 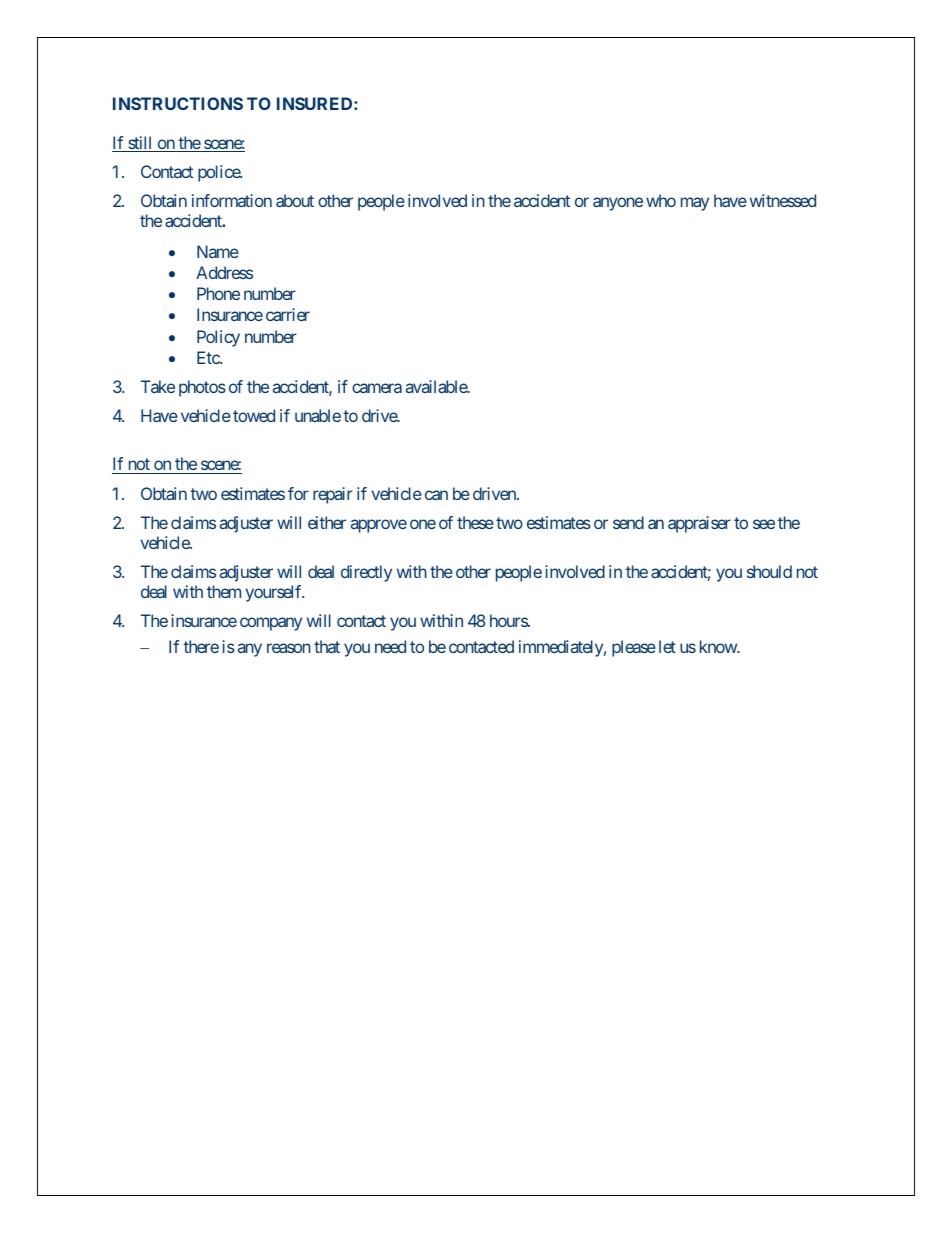 What do you see at coordinates (390, 646) in the page?
I see `need` at bounding box center [390, 646].
